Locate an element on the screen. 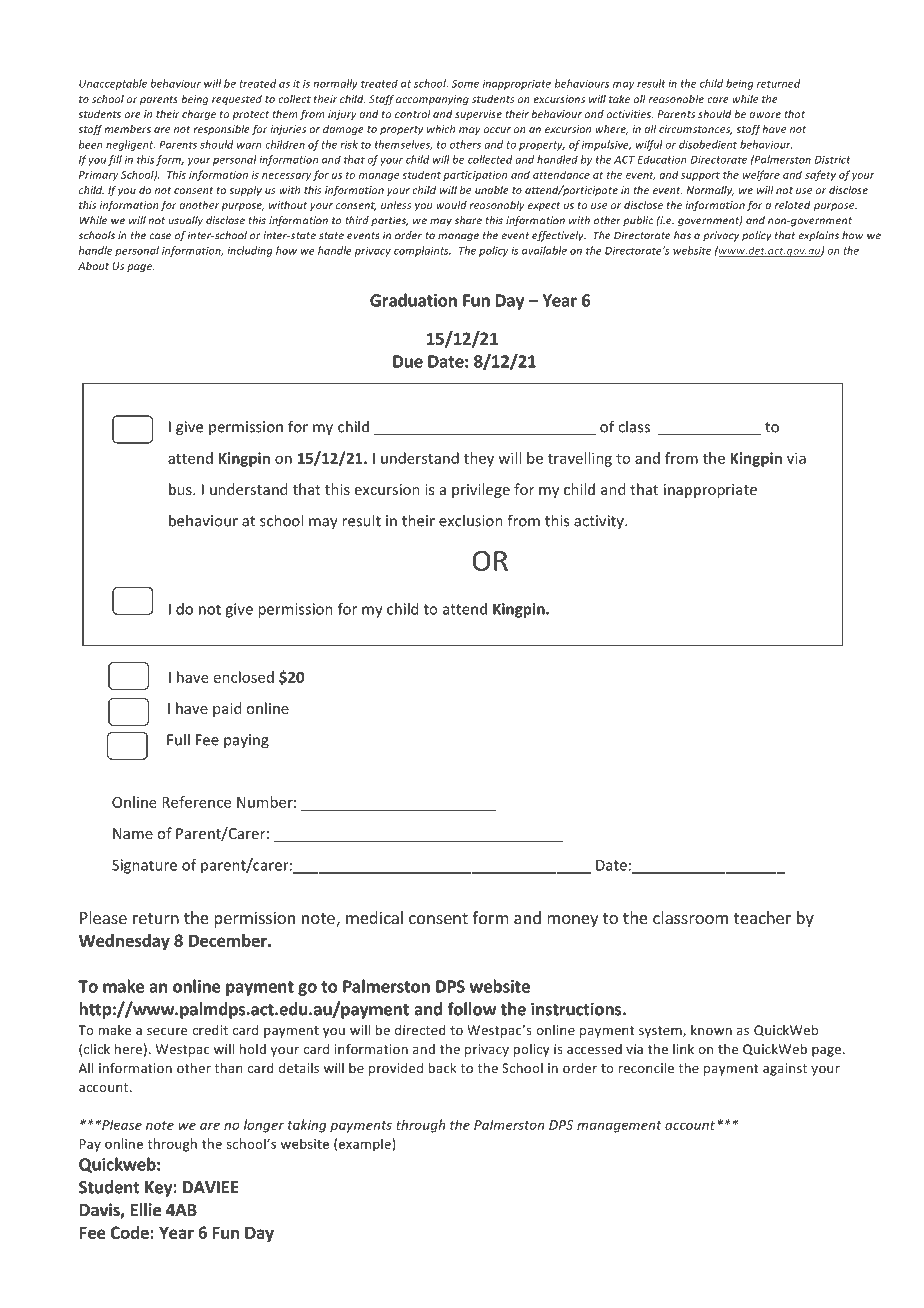 The height and width of the screenshot is (1308, 924). exclusion is located at coordinates (471, 520).
